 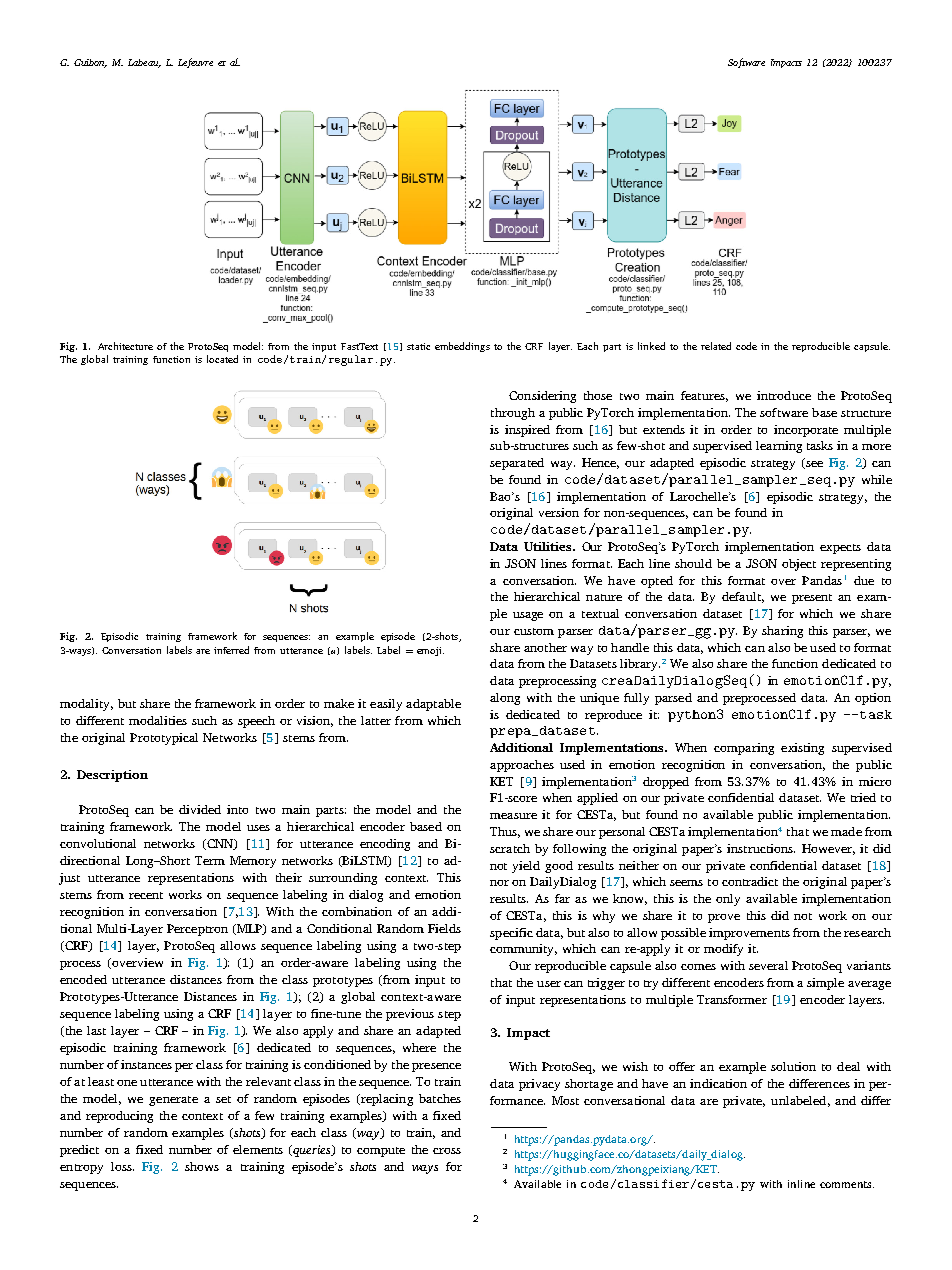 What do you see at coordinates (847, 1184) in the screenshot?
I see `comments` at bounding box center [847, 1184].
